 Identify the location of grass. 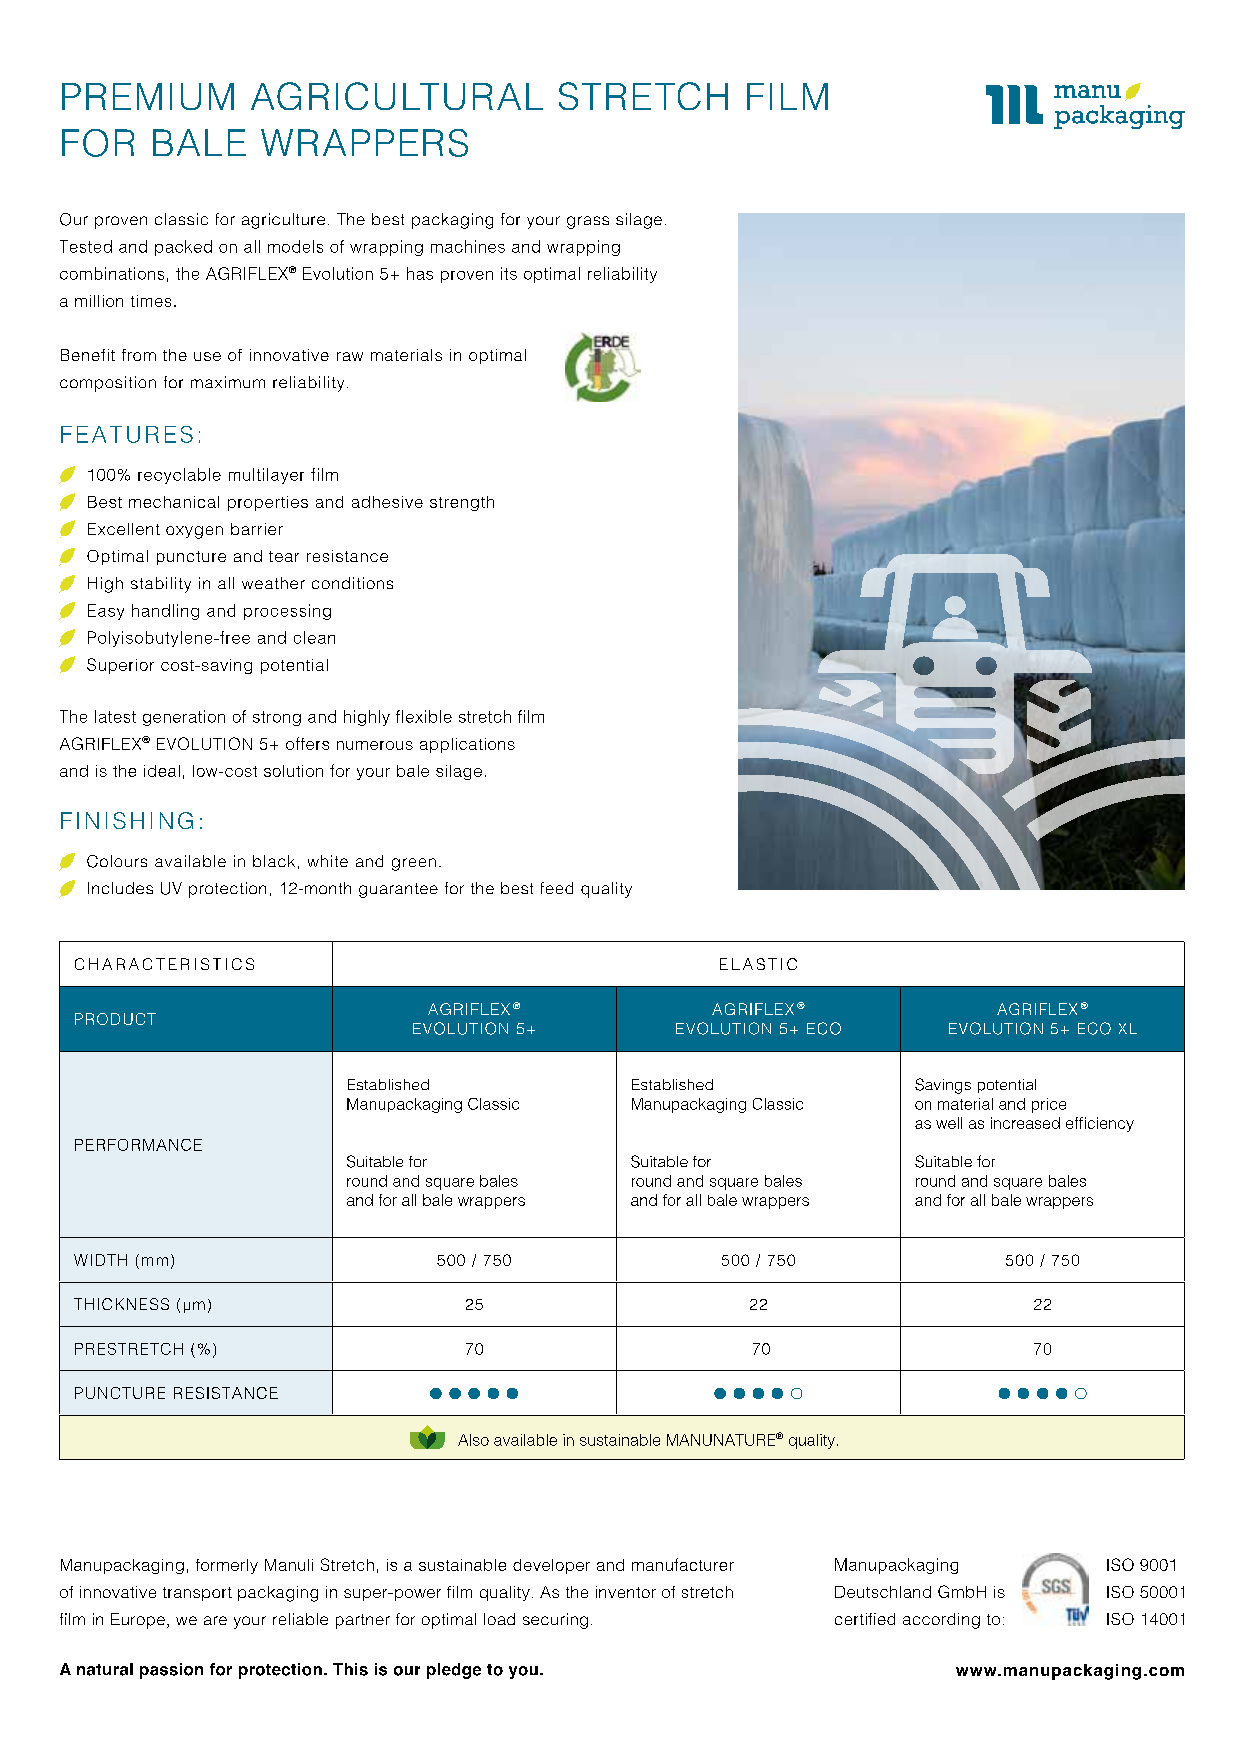
(588, 222).
